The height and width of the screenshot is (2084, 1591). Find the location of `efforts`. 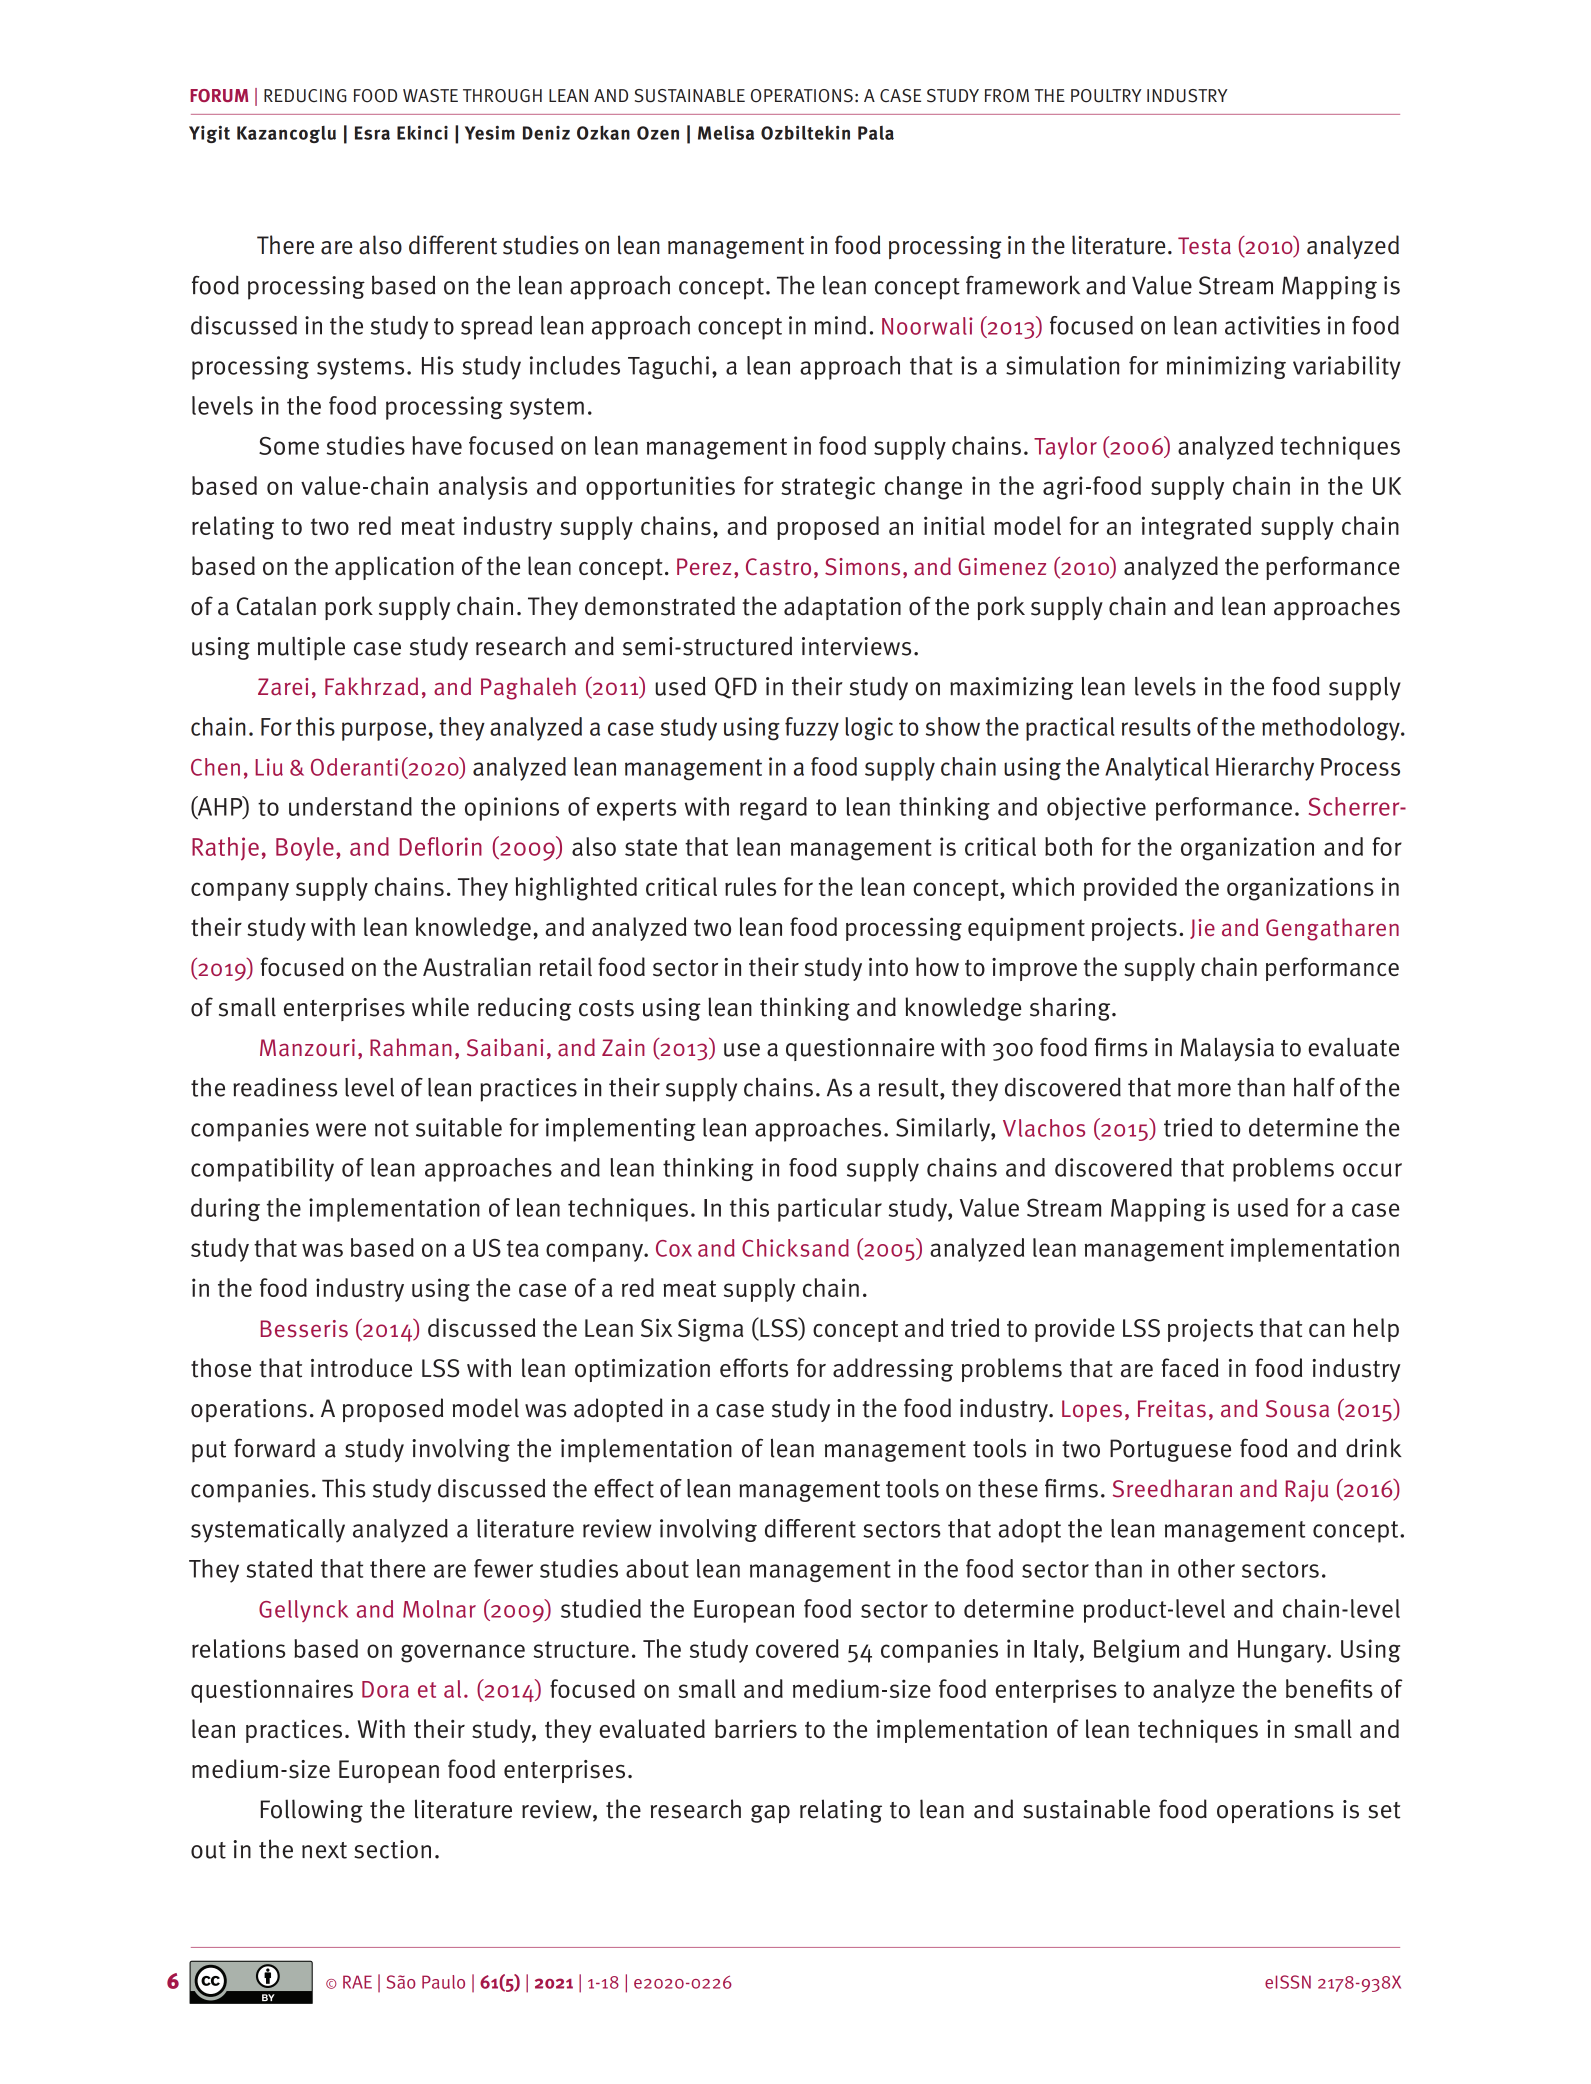

efforts is located at coordinates (754, 1368).
